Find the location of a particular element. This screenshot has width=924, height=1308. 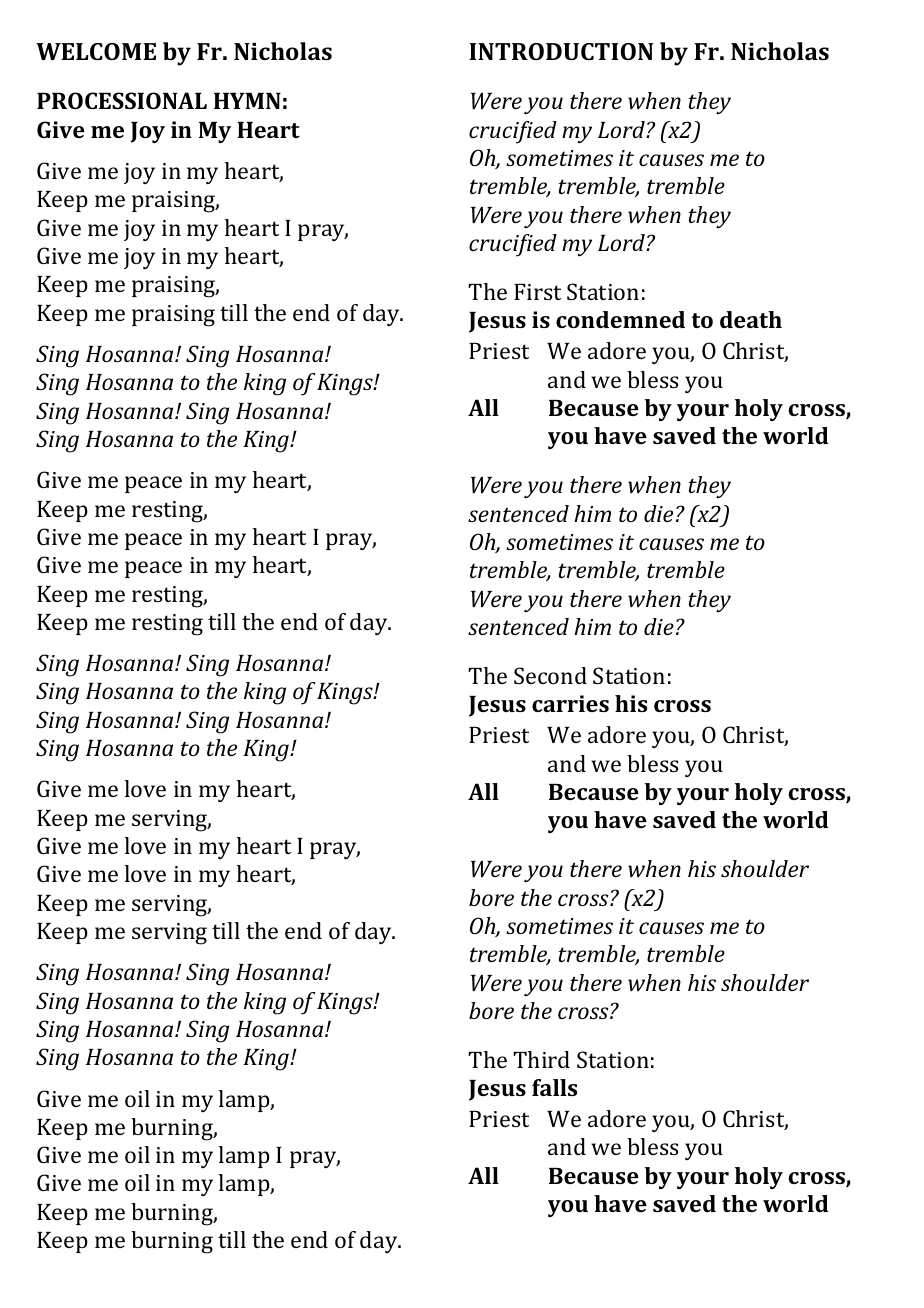

INTRODUCTION is located at coordinates (561, 51).
